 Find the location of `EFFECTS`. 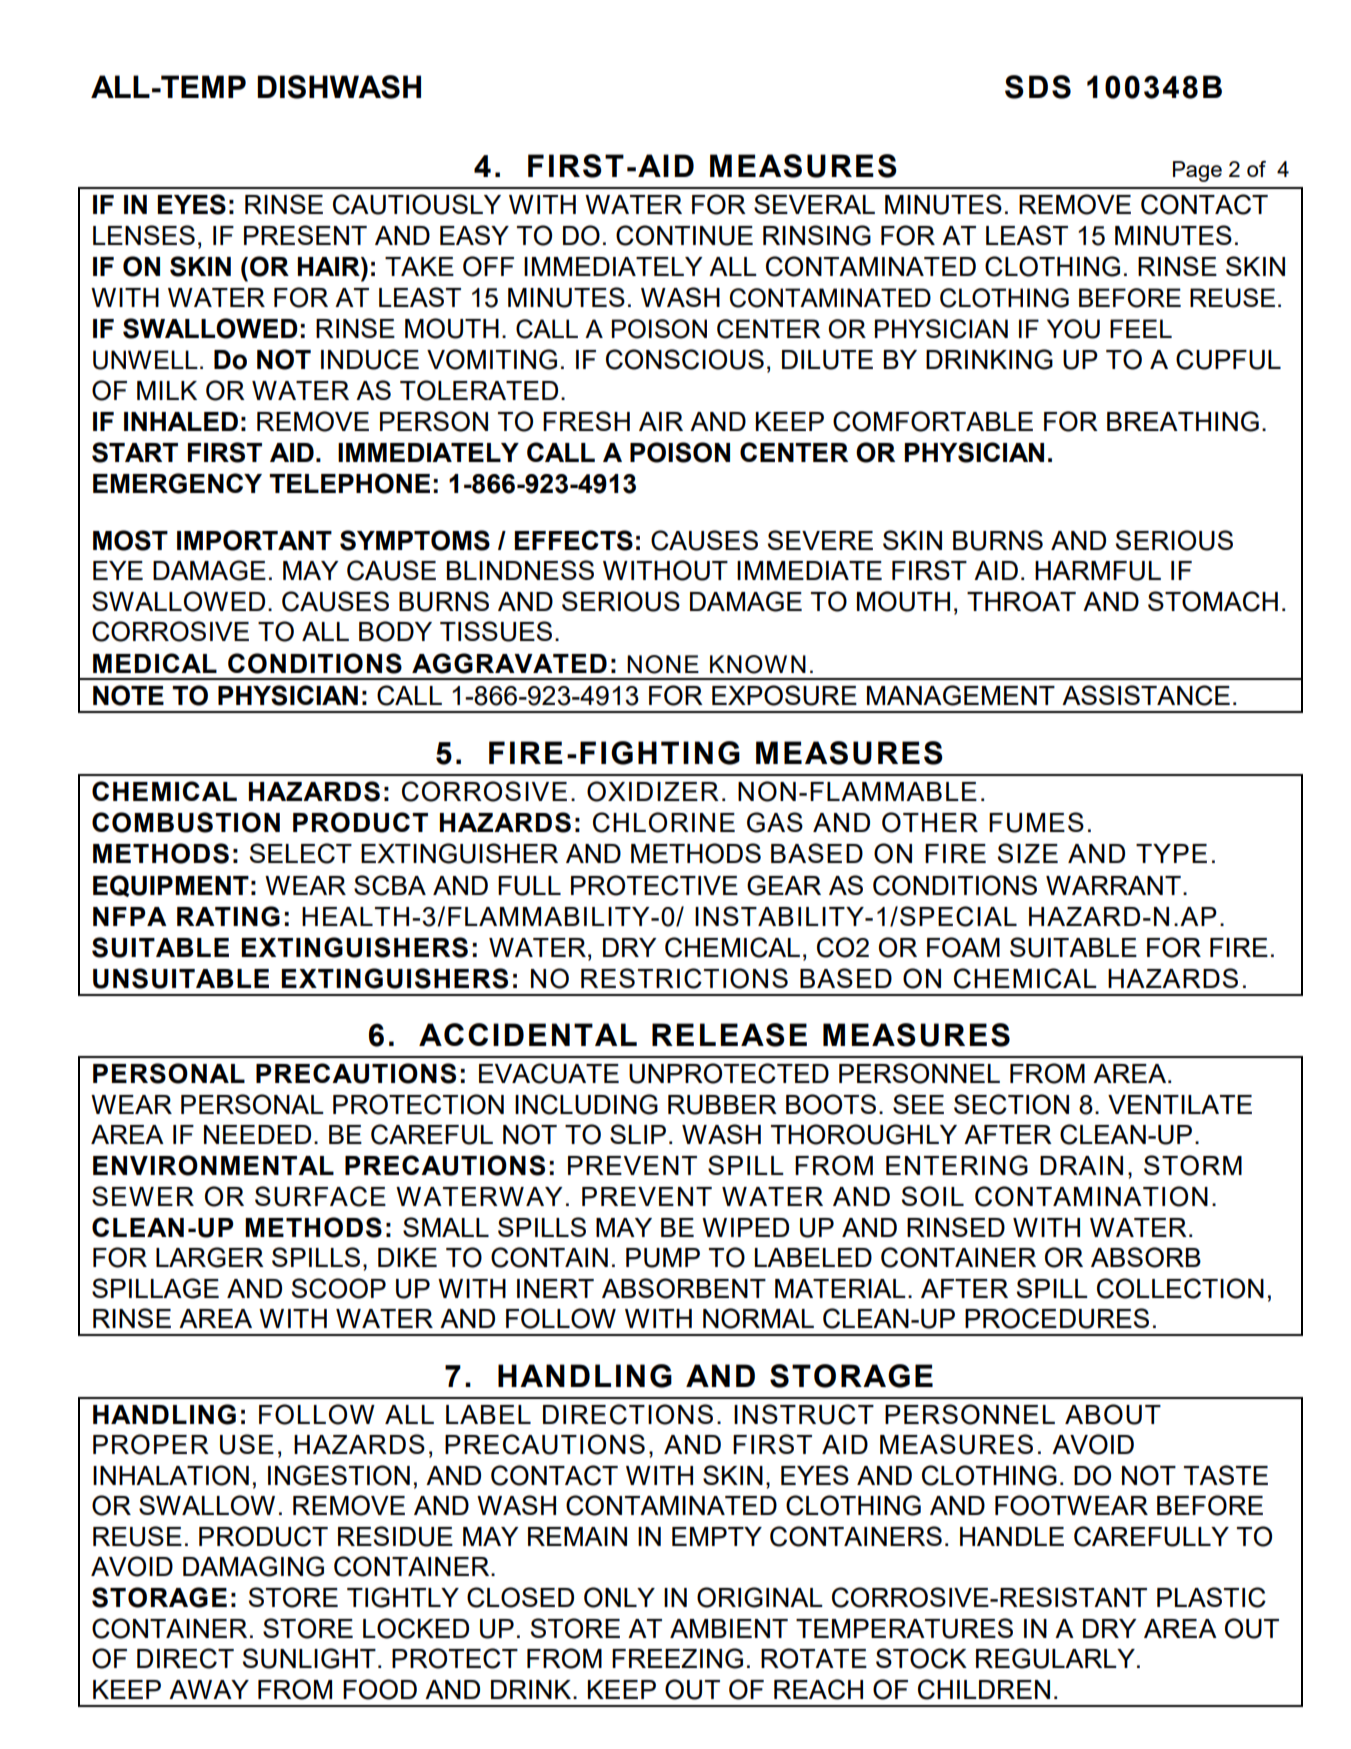

EFFECTS is located at coordinates (573, 540).
